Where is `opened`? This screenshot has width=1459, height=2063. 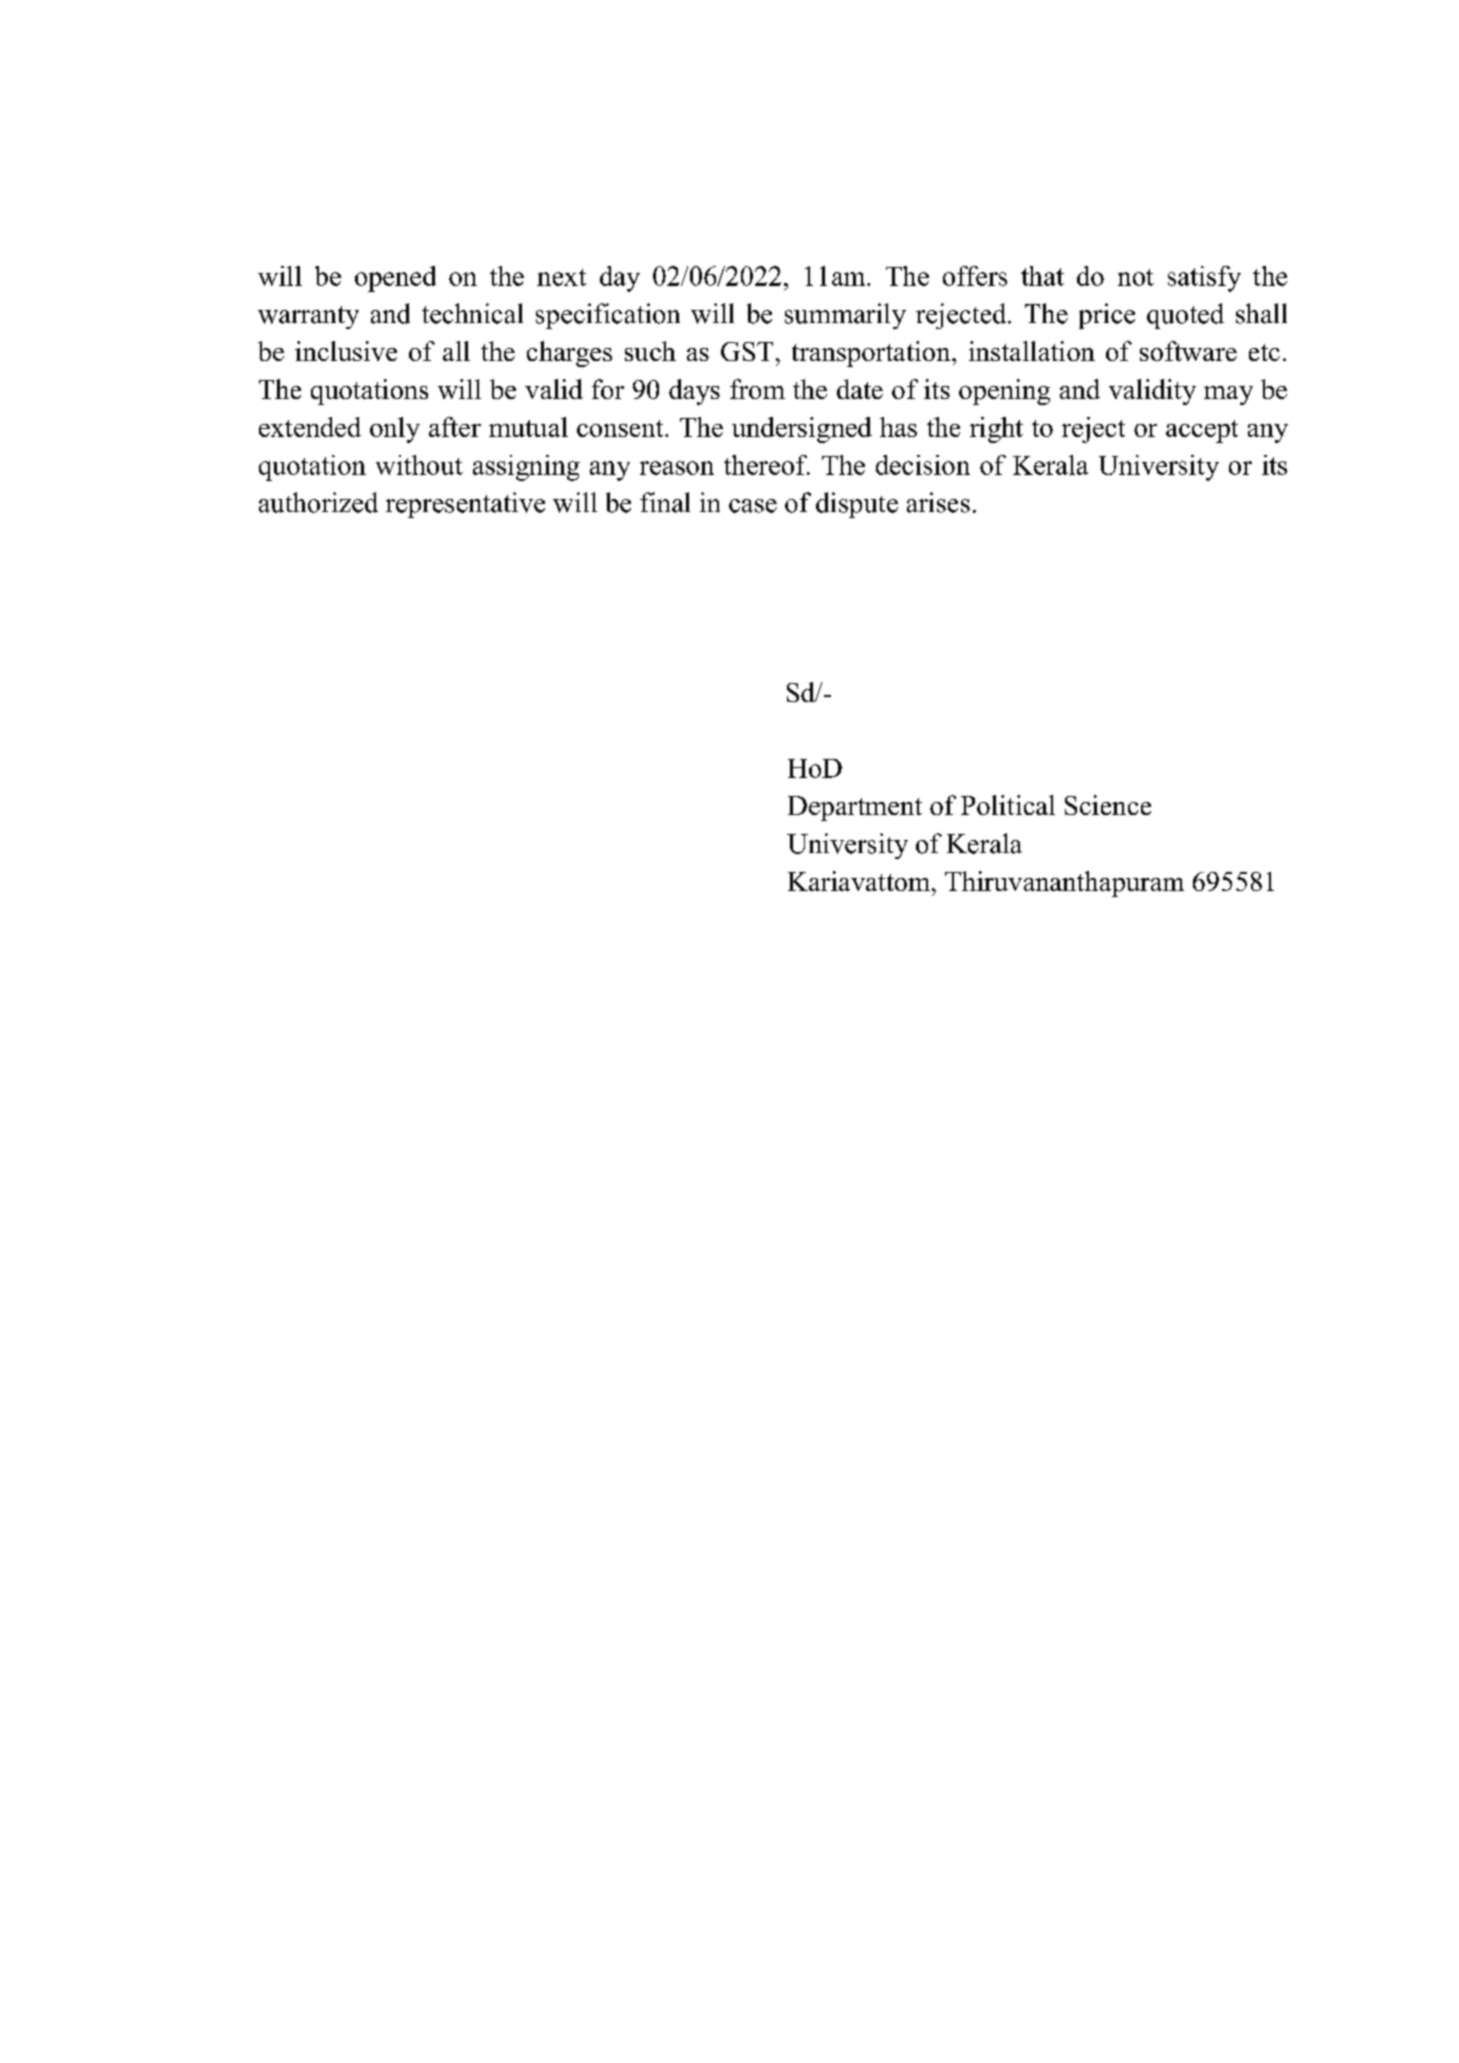
opened is located at coordinates (395, 279).
